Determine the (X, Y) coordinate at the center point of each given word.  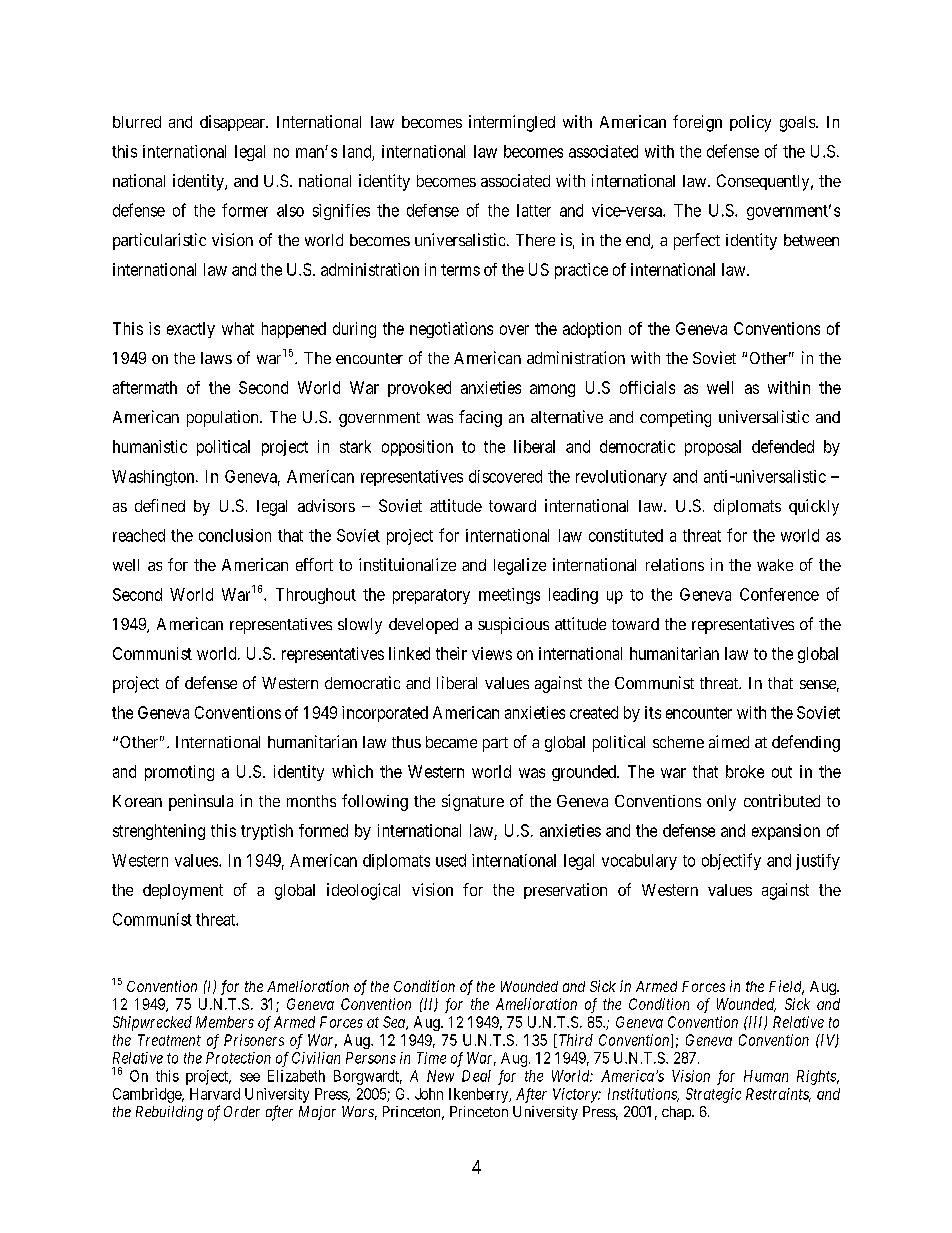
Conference (779, 594)
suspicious (513, 625)
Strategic (713, 1095)
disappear (233, 123)
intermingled (512, 123)
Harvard (215, 1094)
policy (750, 123)
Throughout (316, 596)
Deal (476, 1076)
